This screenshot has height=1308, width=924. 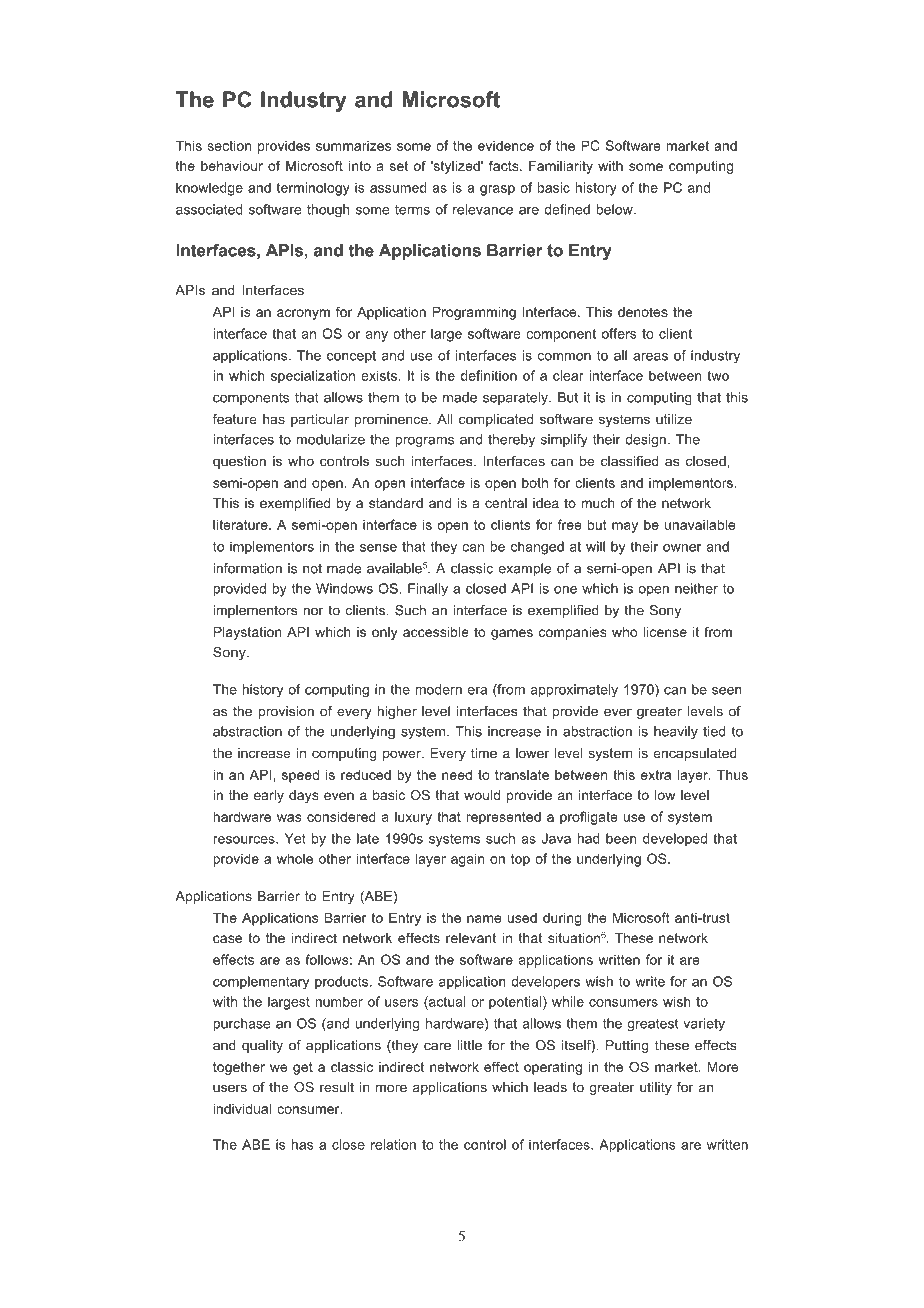 What do you see at coordinates (615, 209) in the screenshot?
I see `below` at bounding box center [615, 209].
